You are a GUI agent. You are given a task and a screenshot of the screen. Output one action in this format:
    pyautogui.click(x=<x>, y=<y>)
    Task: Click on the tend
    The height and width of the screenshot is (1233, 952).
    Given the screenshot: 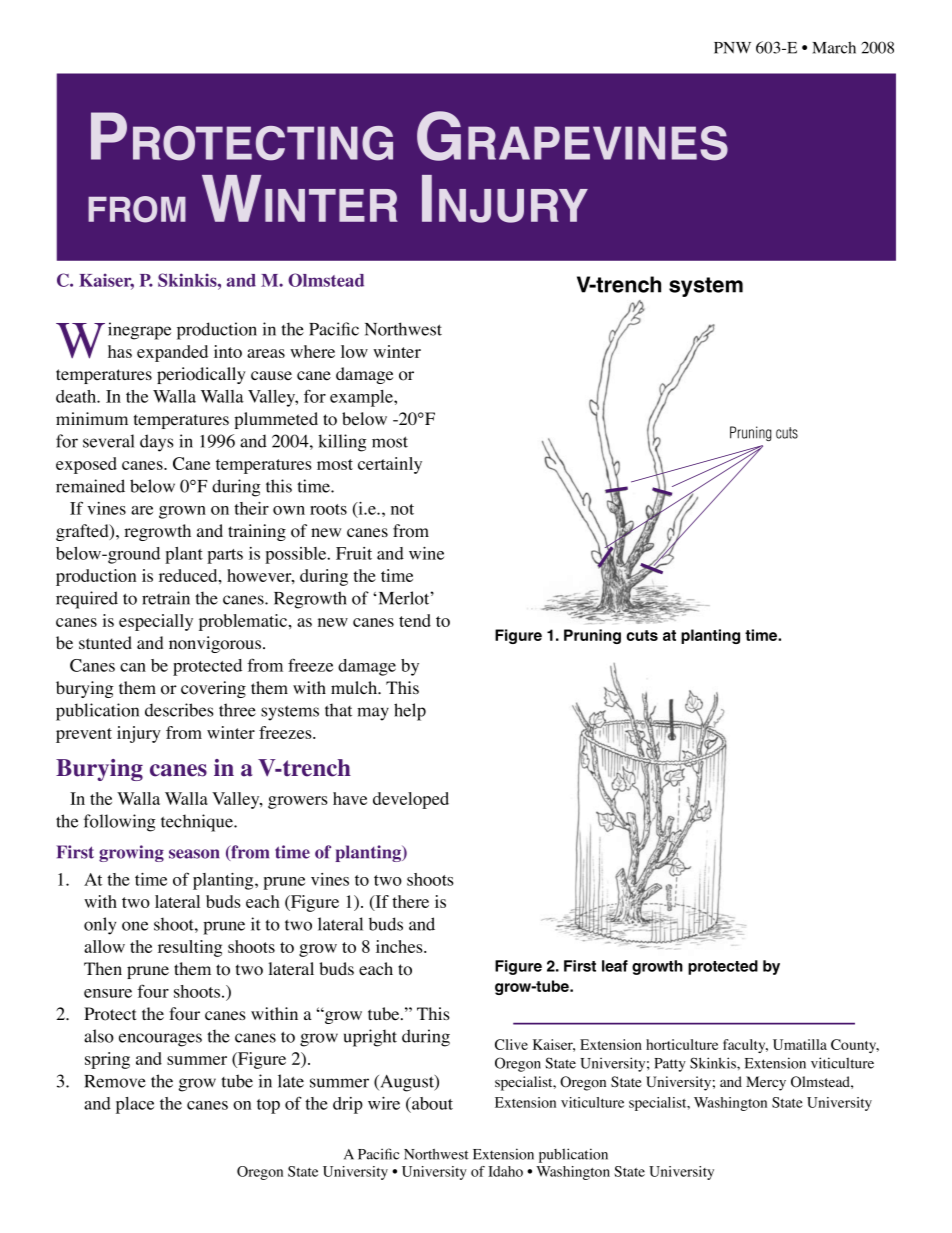 What is the action you would take?
    pyautogui.click(x=415, y=620)
